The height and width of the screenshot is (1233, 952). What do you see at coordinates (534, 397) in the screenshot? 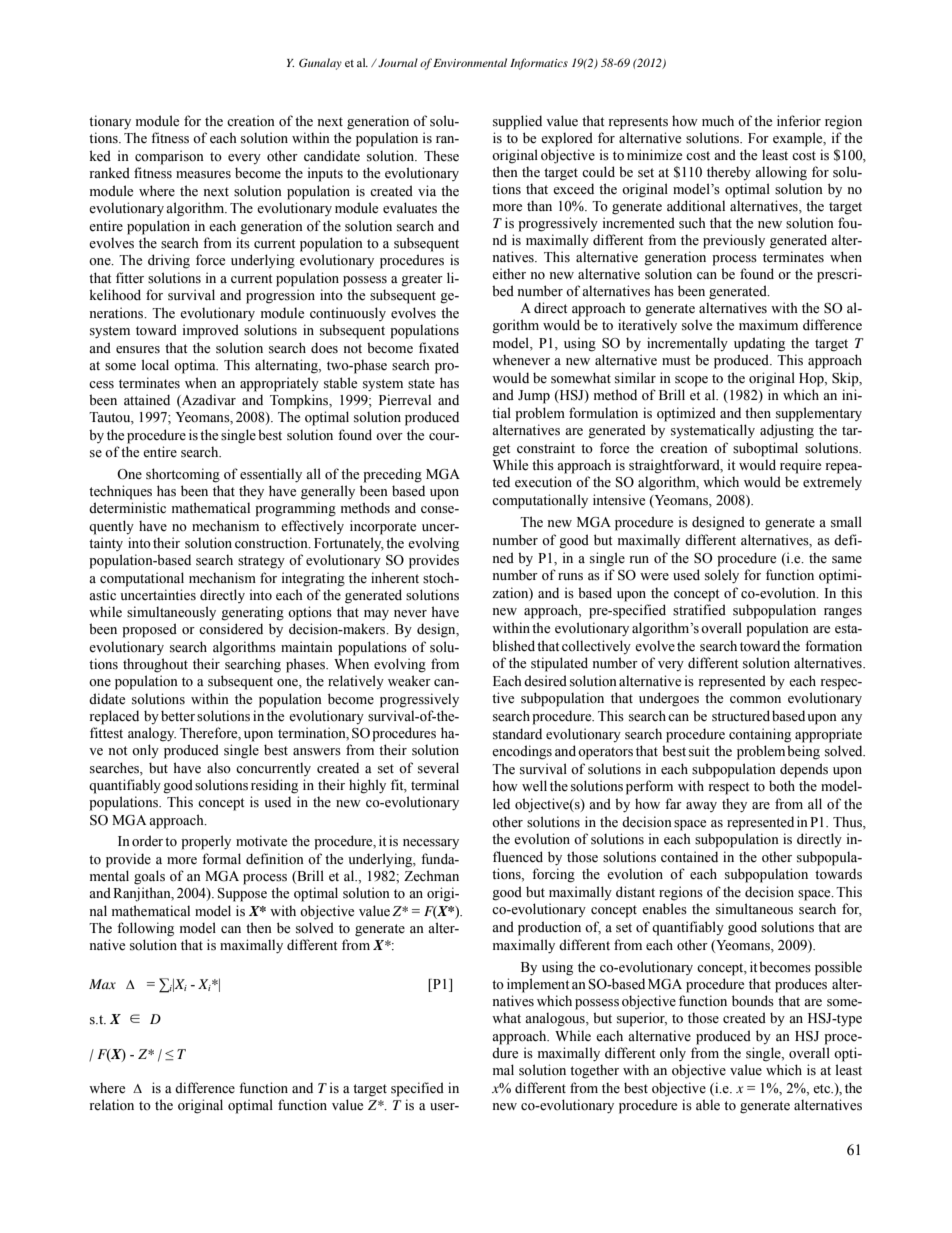
I see `Jump` at bounding box center [534, 397].
